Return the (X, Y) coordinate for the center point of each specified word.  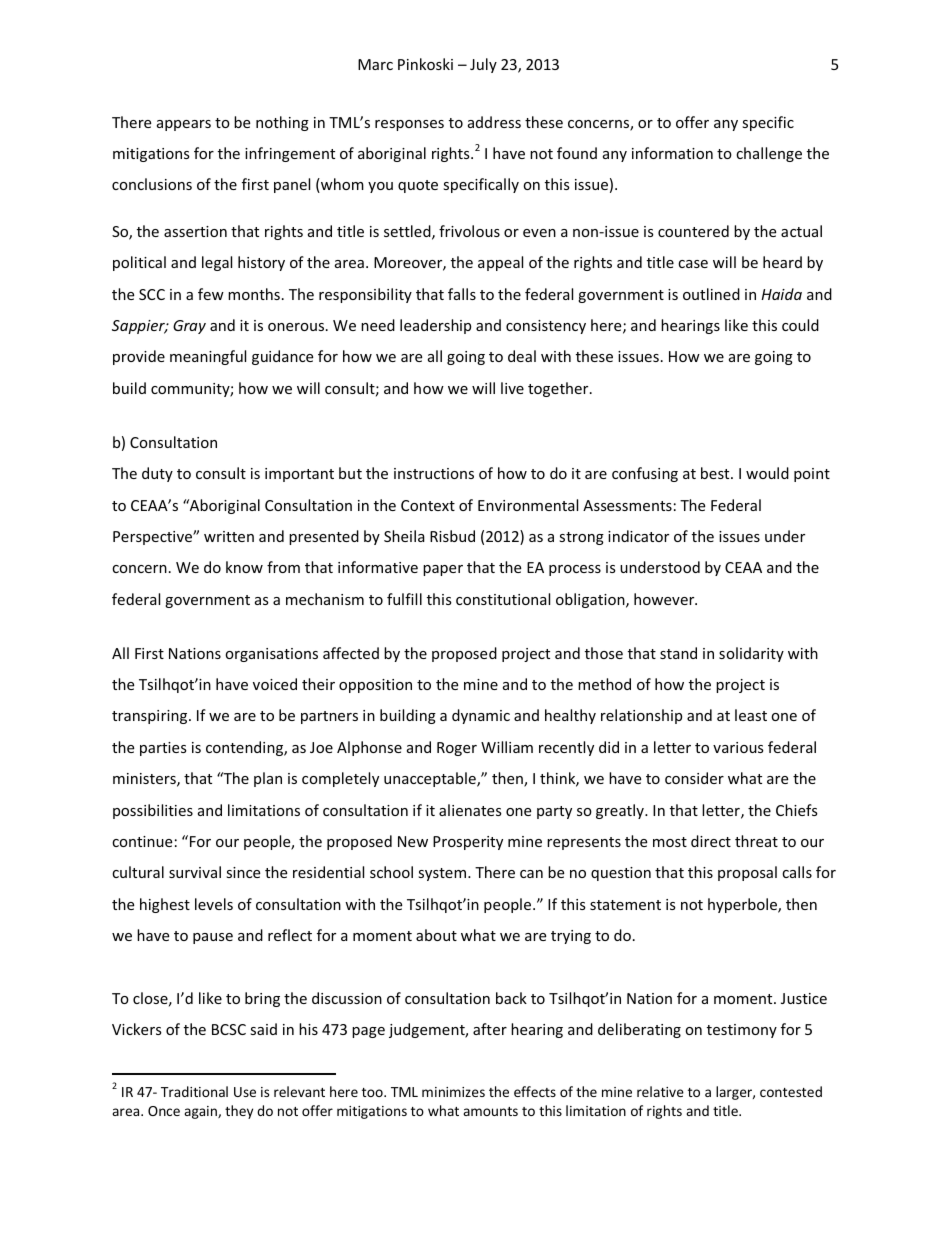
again (201, 1112)
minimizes (453, 1092)
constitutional (503, 599)
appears (184, 125)
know (244, 567)
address (494, 122)
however (665, 599)
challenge (769, 154)
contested (791, 1091)
